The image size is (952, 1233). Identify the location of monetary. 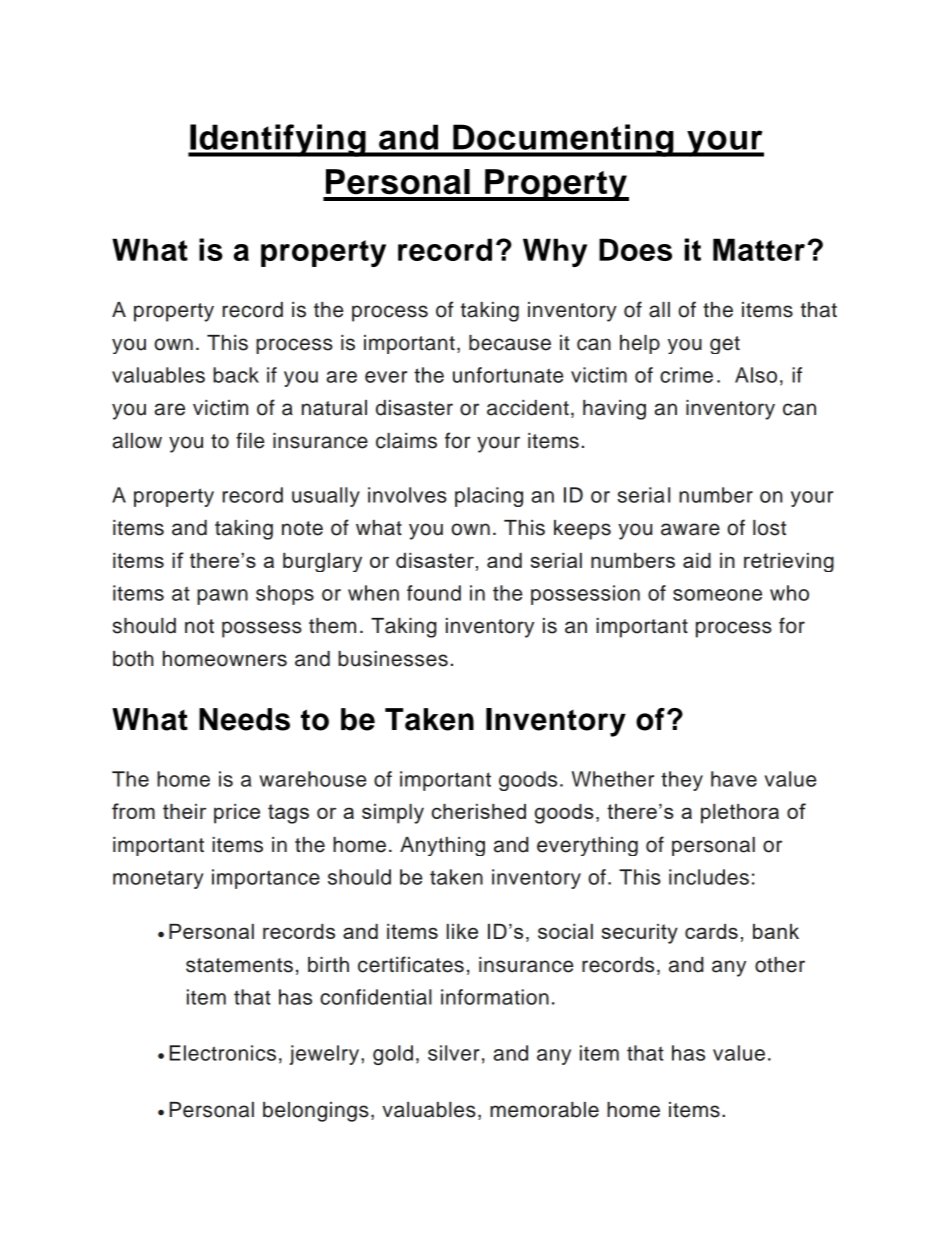
(158, 879).
